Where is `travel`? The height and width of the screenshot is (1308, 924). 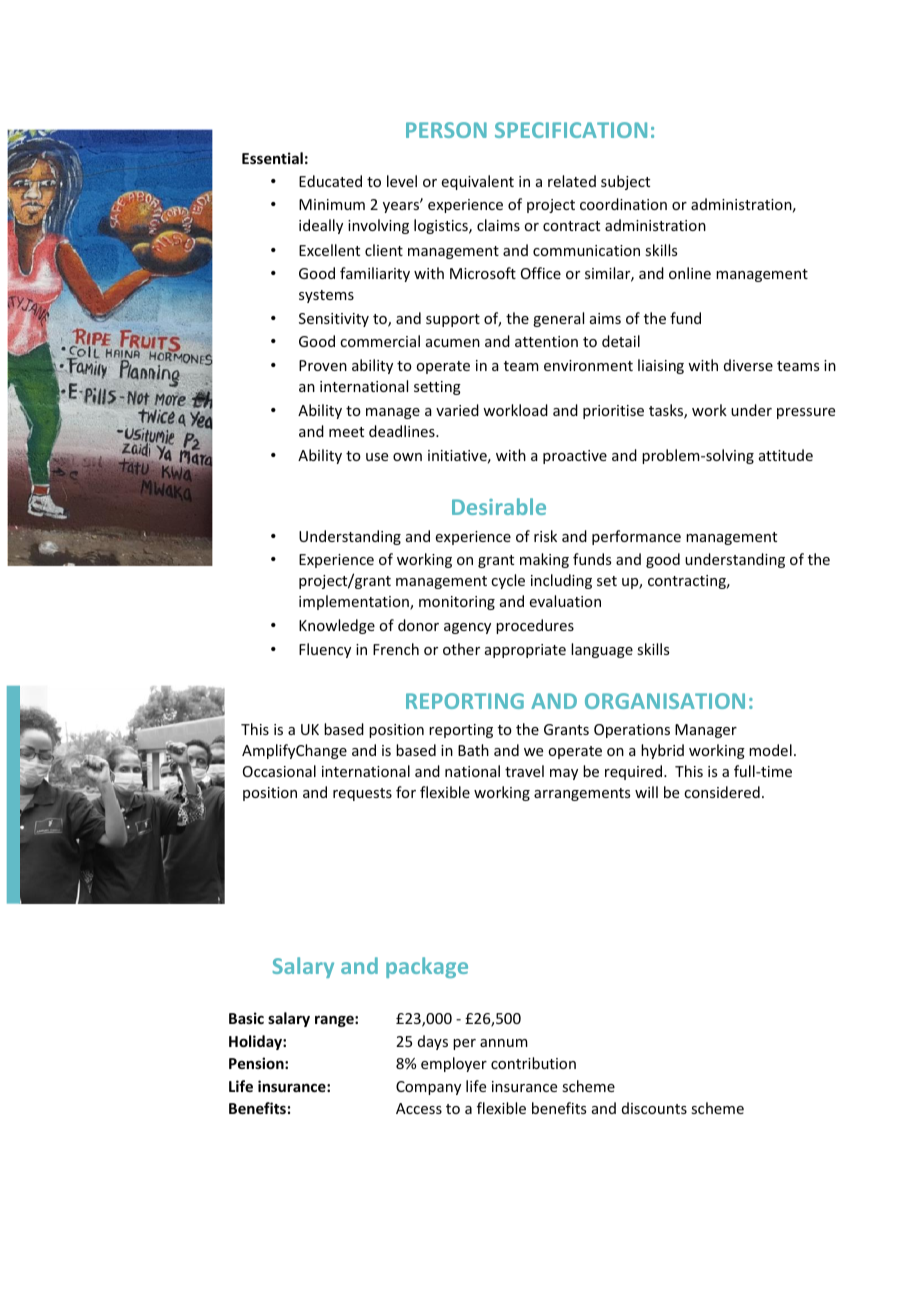
travel is located at coordinates (524, 771).
